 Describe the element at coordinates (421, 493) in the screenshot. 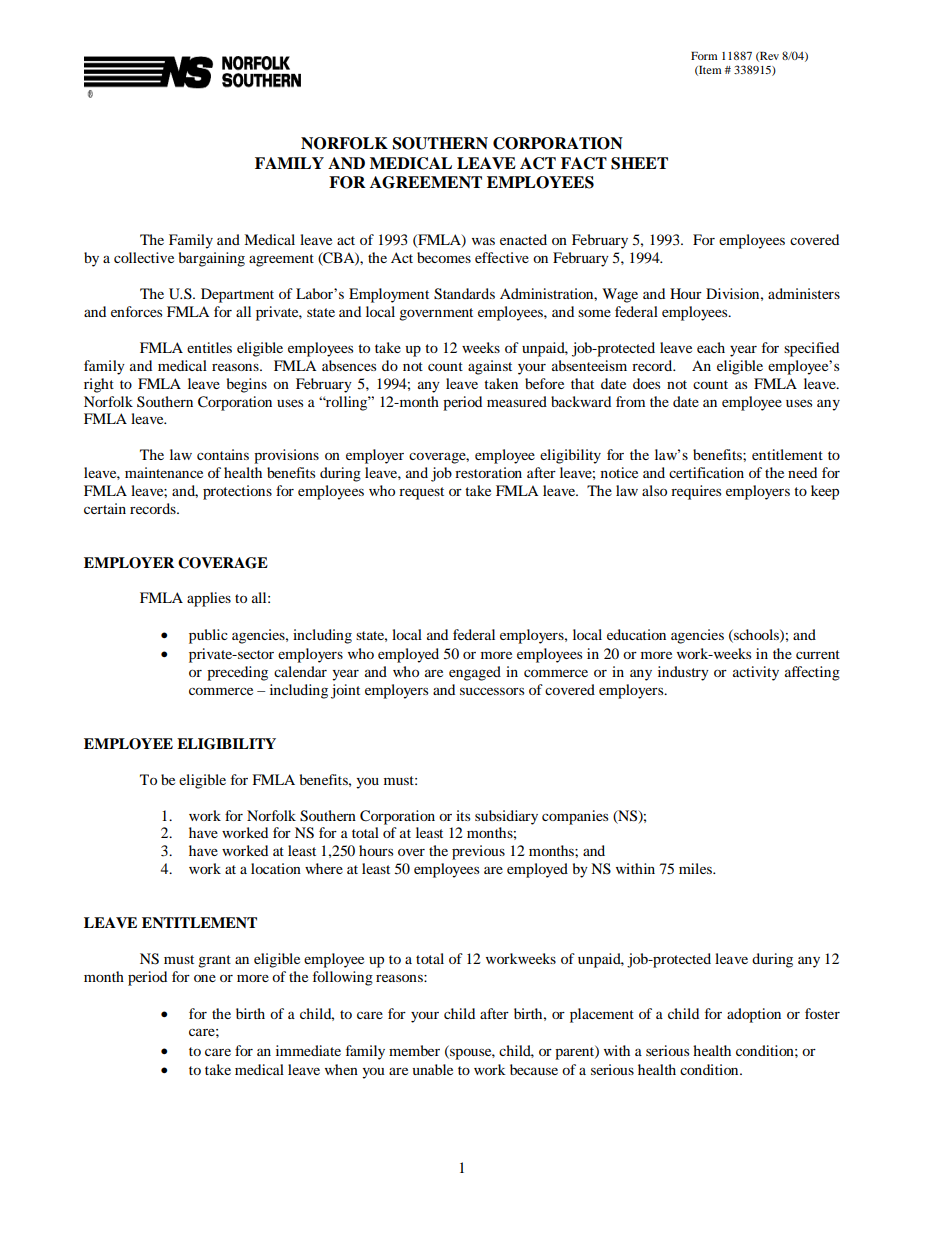

I see `request` at that location.
